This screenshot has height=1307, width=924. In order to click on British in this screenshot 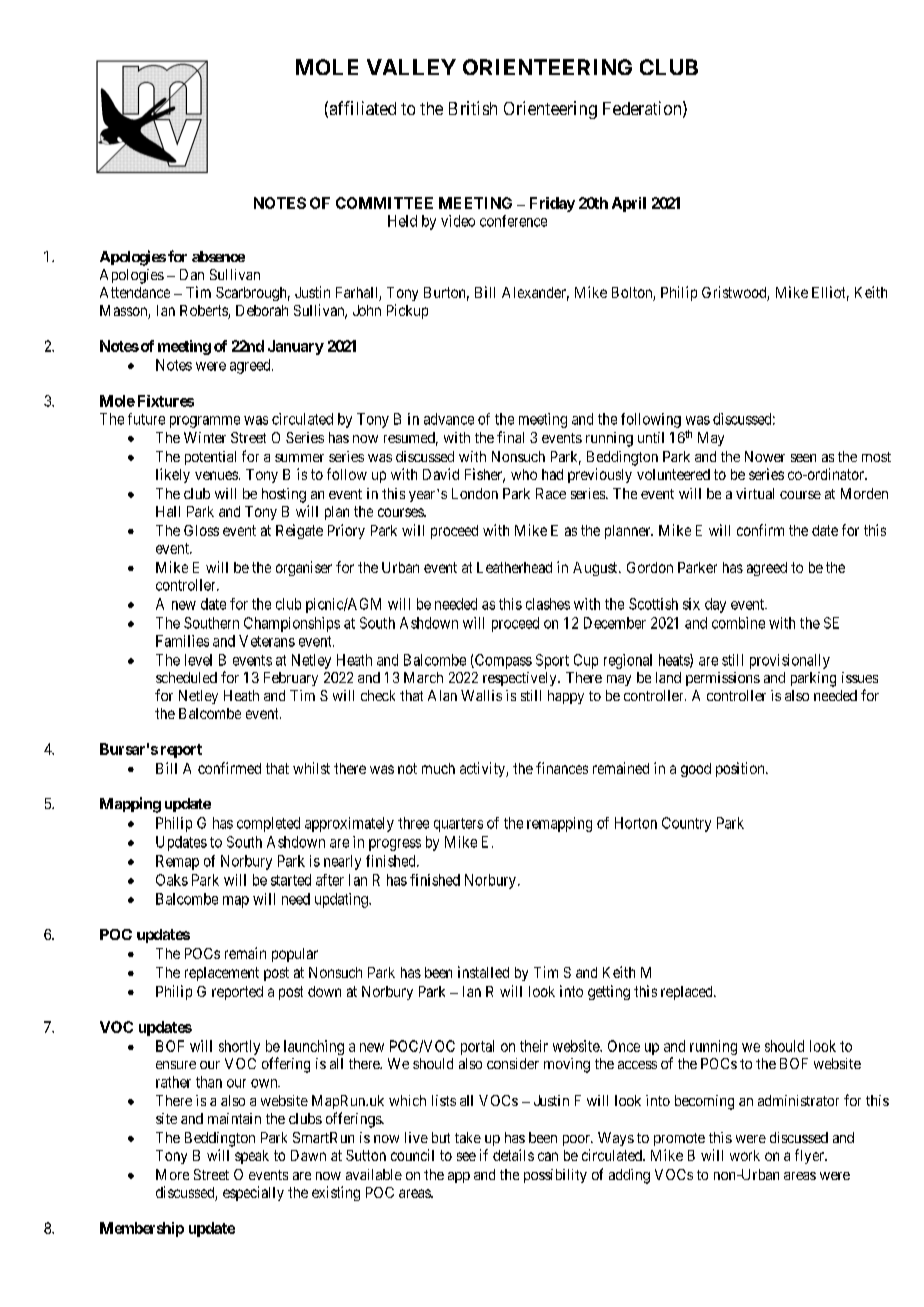, I will do `click(473, 108)`.
